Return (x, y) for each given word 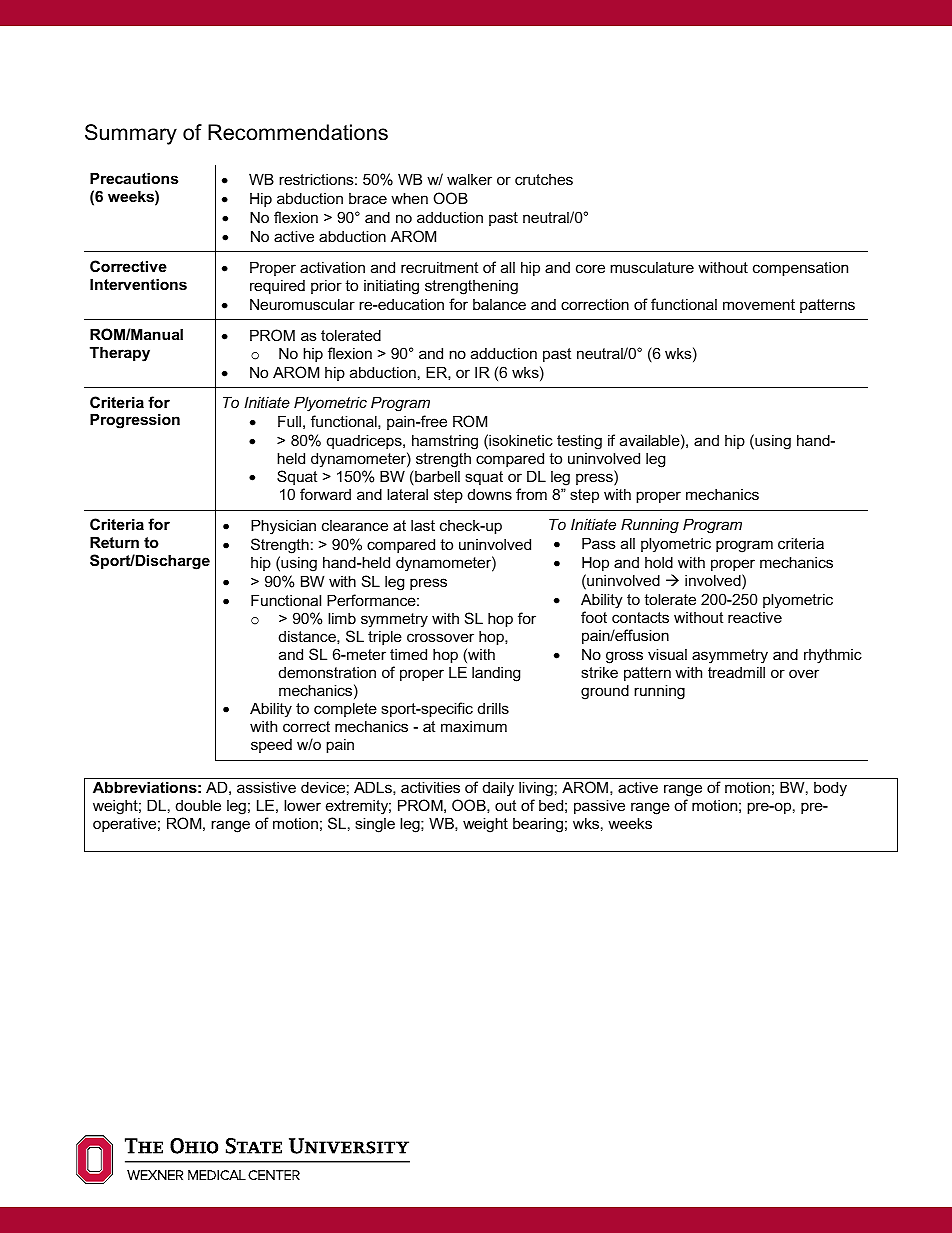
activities (430, 787)
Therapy (120, 354)
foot (594, 617)
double (198, 805)
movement (759, 304)
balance (499, 304)
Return (114, 542)
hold (659, 562)
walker (469, 179)
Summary (131, 134)
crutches (544, 179)
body (830, 789)
